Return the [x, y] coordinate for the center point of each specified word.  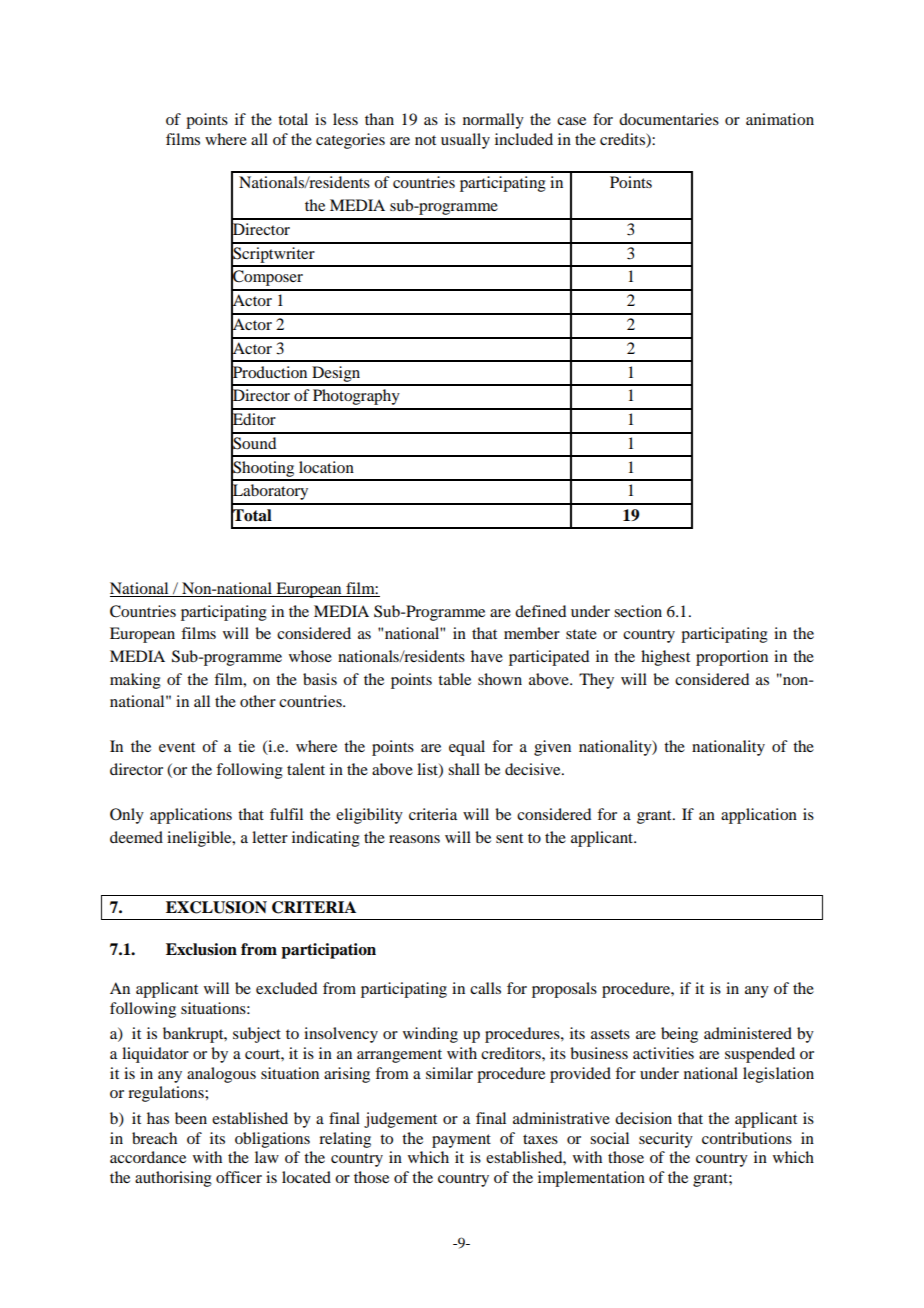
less [345, 119]
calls [485, 988]
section [638, 611]
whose [310, 656]
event [177, 747]
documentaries [669, 119]
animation [780, 119]
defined [540, 611]
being [679, 1035]
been [191, 1118]
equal [467, 748]
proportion [732, 658]
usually [465, 141]
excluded [286, 988]
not [425, 140]
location [326, 467]
